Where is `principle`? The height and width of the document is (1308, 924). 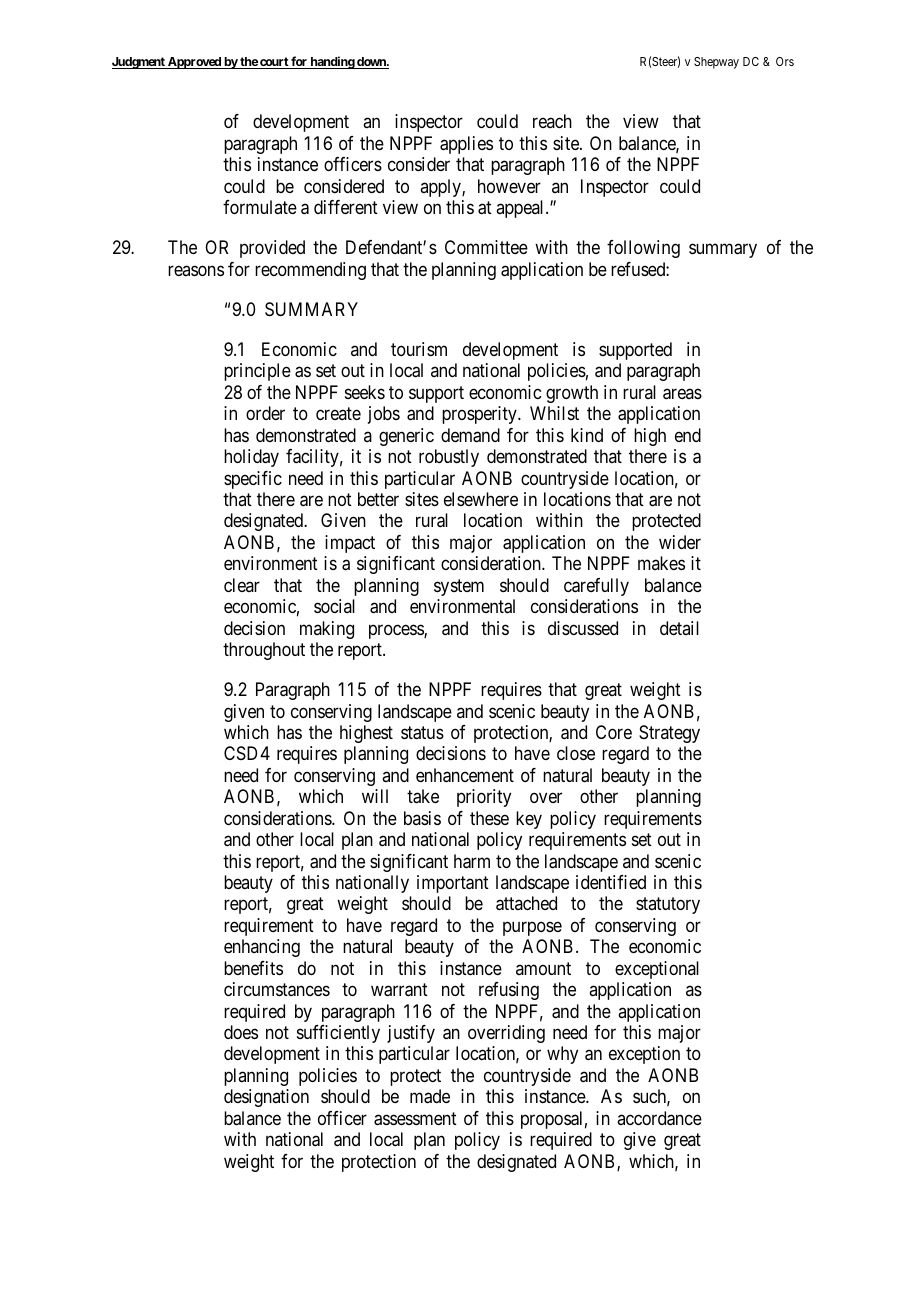 principle is located at coordinates (257, 372).
